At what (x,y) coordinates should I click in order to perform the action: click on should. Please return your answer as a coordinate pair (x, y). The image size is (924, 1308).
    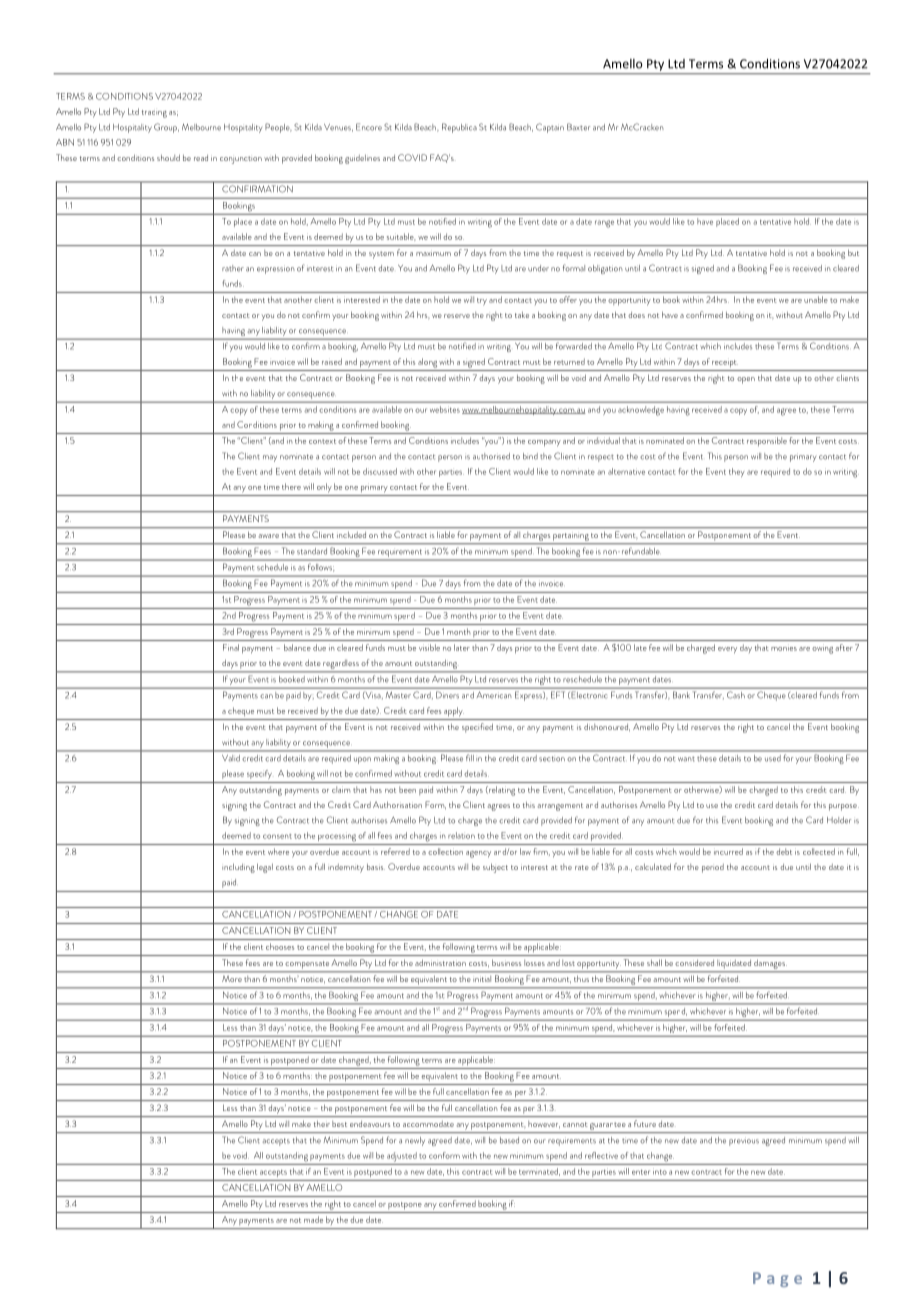
    Looking at the image, I should click on (168, 157).
